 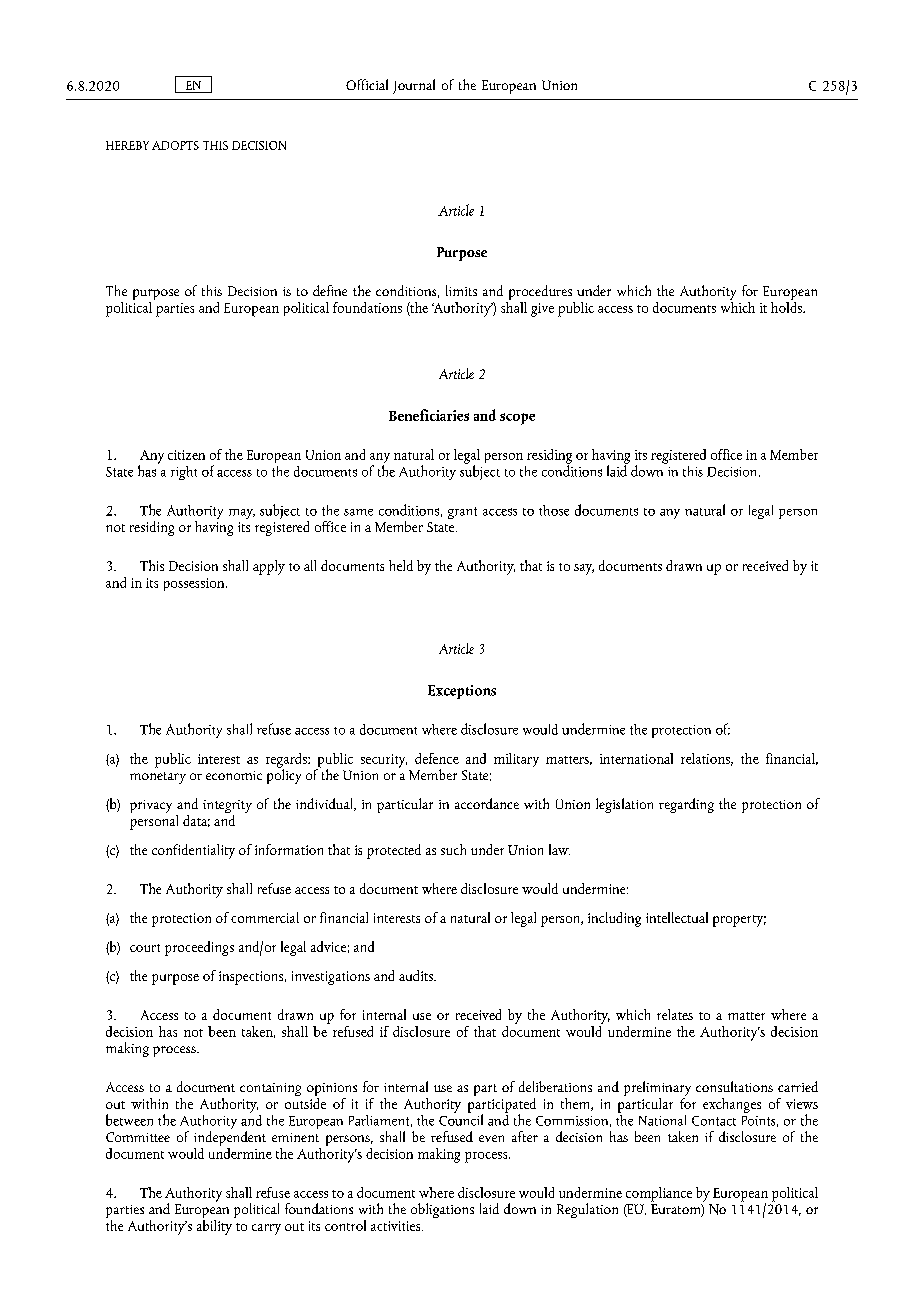 What do you see at coordinates (659, 1194) in the document?
I see `compliance` at bounding box center [659, 1194].
